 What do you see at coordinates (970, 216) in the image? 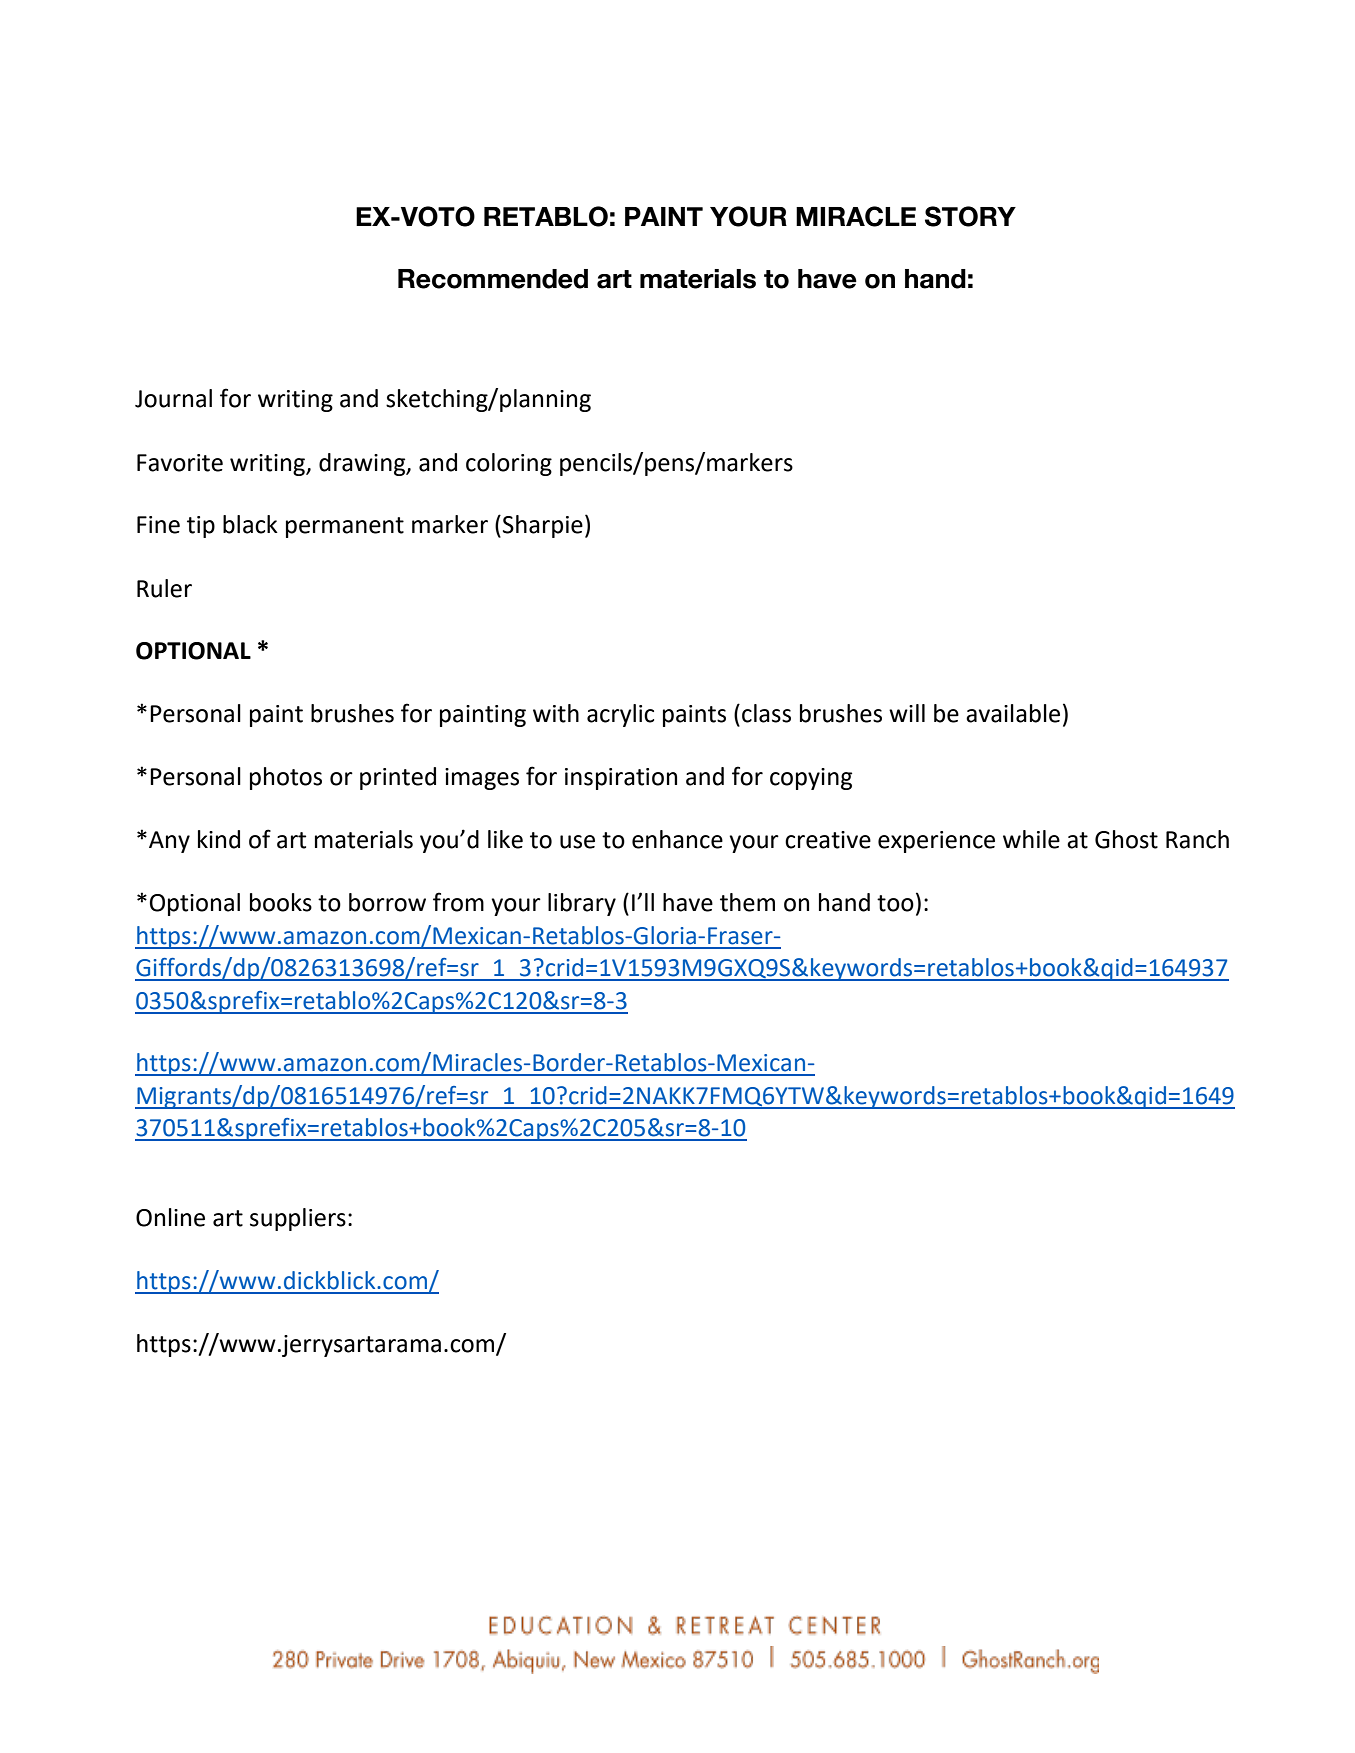
I see `STORY` at bounding box center [970, 216].
